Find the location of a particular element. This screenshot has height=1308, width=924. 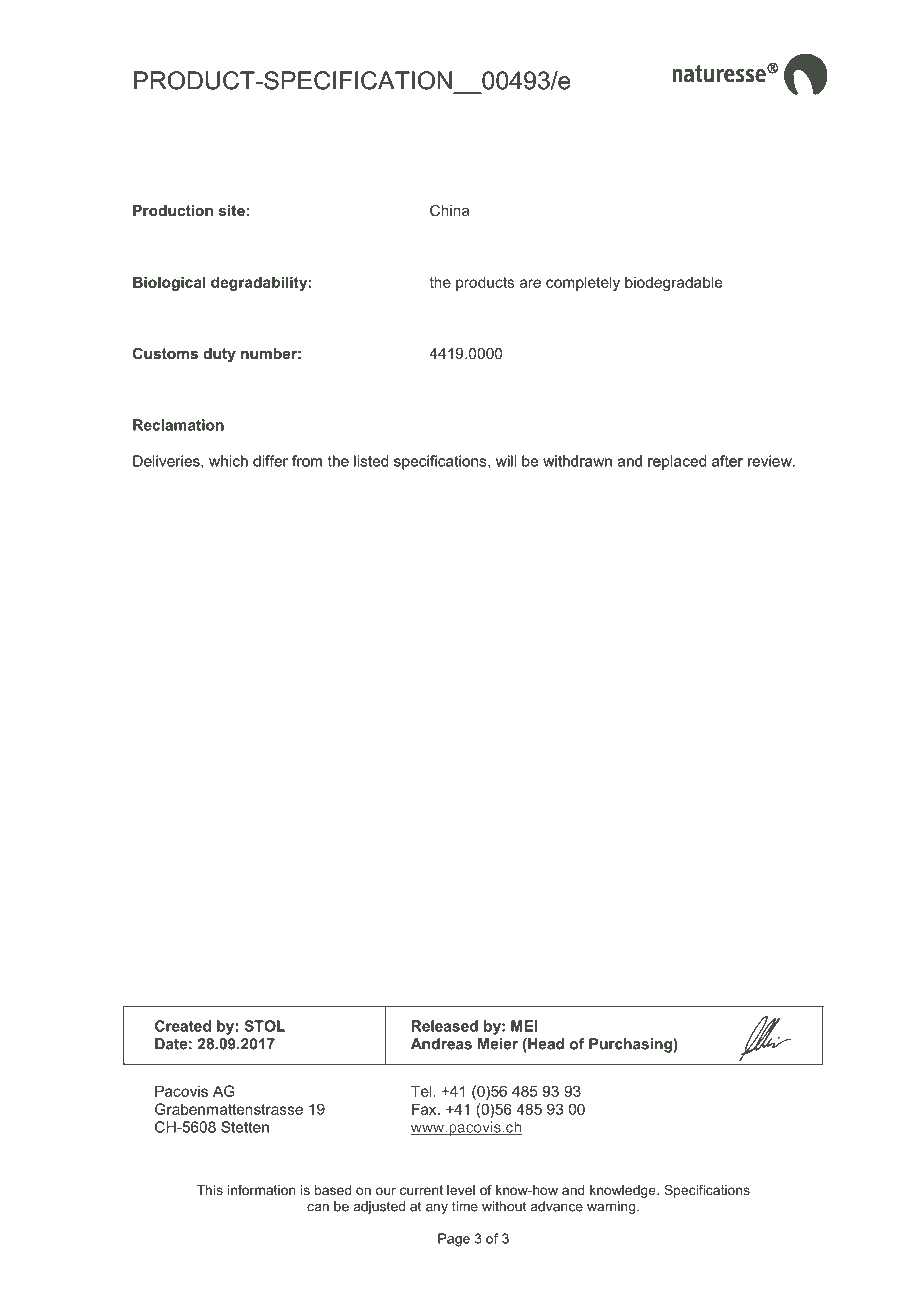

withdrawn is located at coordinates (577, 461).
